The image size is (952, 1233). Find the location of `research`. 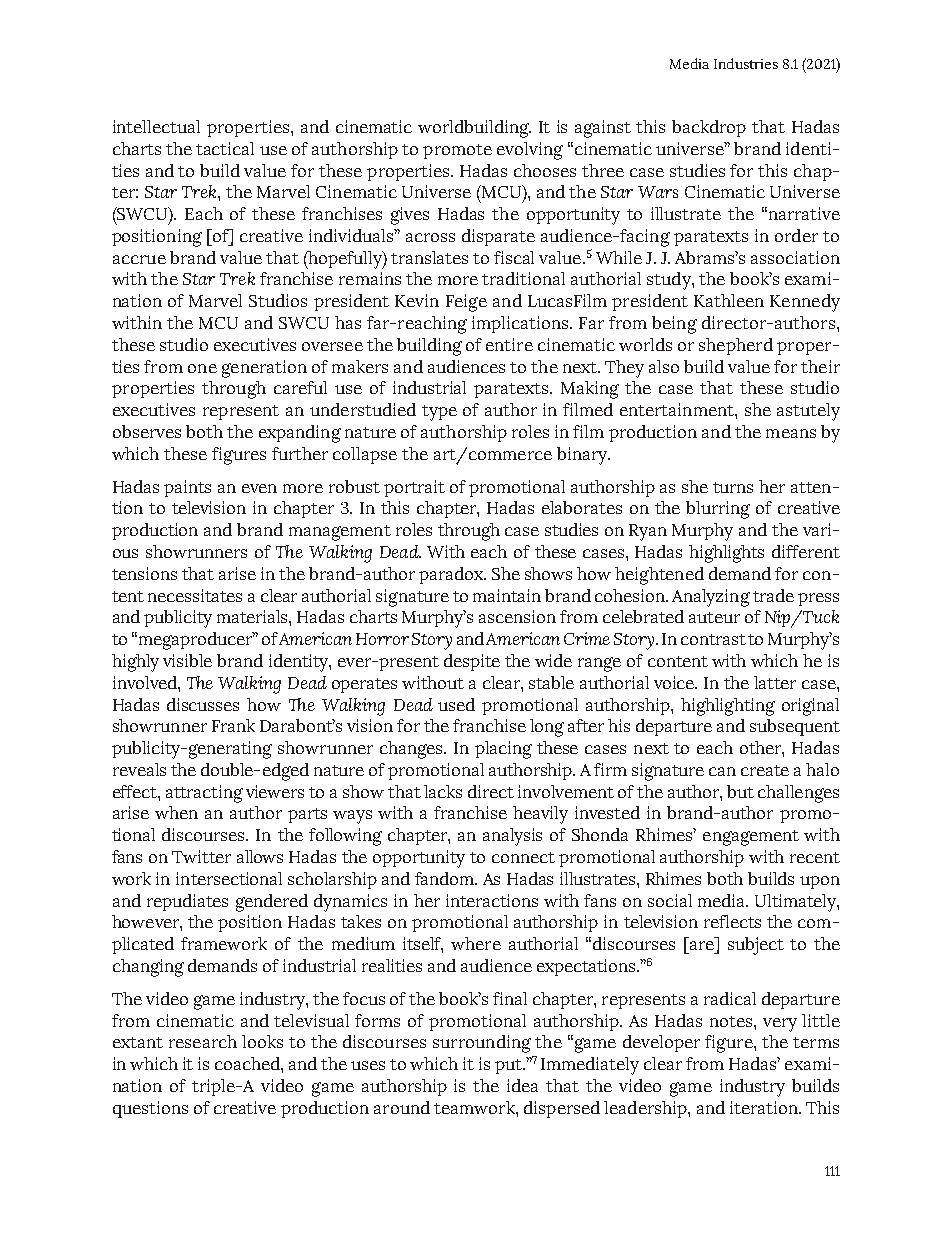

research is located at coordinates (203, 1041).
